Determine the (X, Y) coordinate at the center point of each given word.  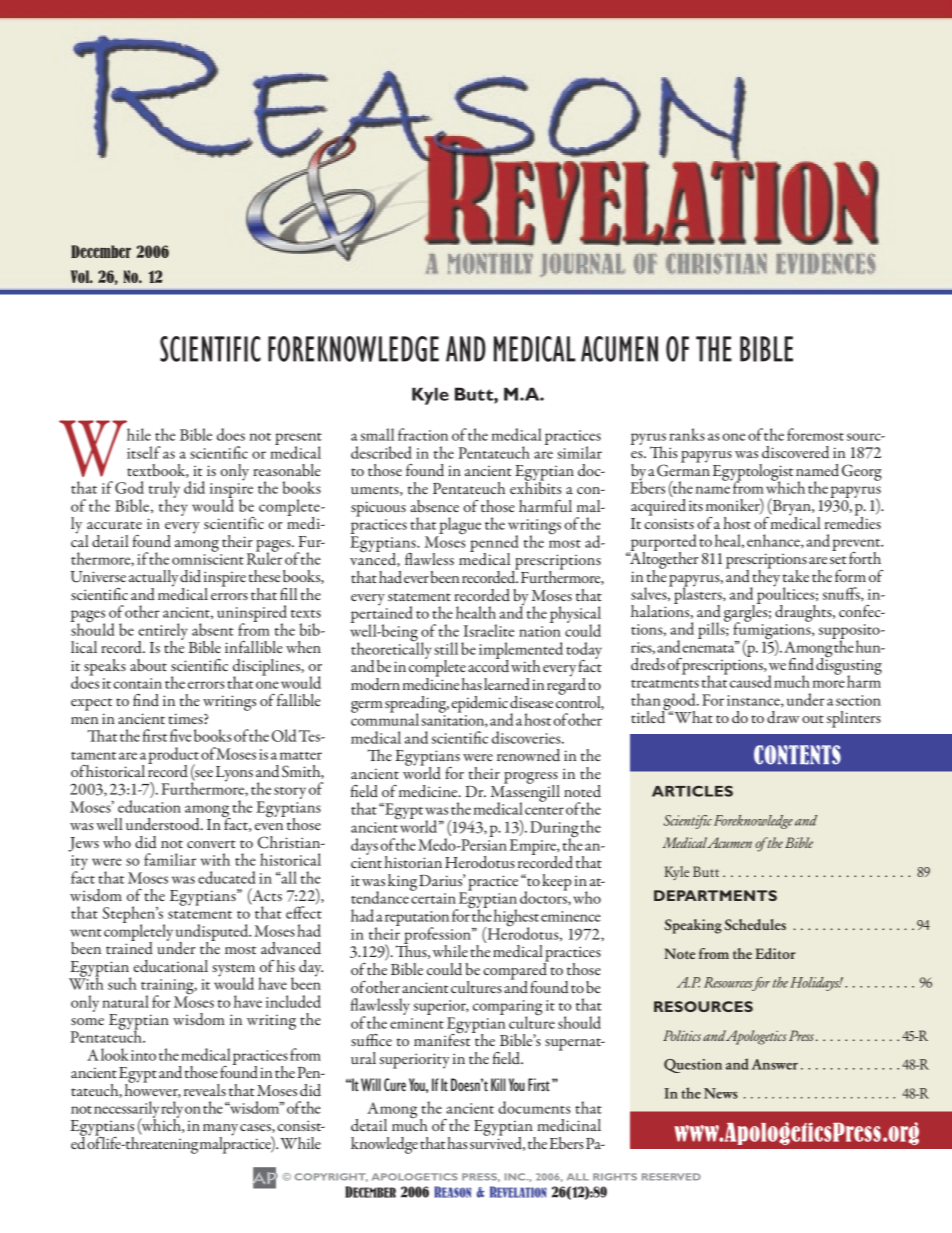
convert (211, 844)
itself (144, 452)
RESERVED (671, 1177)
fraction (423, 434)
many (220, 1131)
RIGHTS (615, 1177)
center (544, 811)
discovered (795, 452)
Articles (692, 791)
